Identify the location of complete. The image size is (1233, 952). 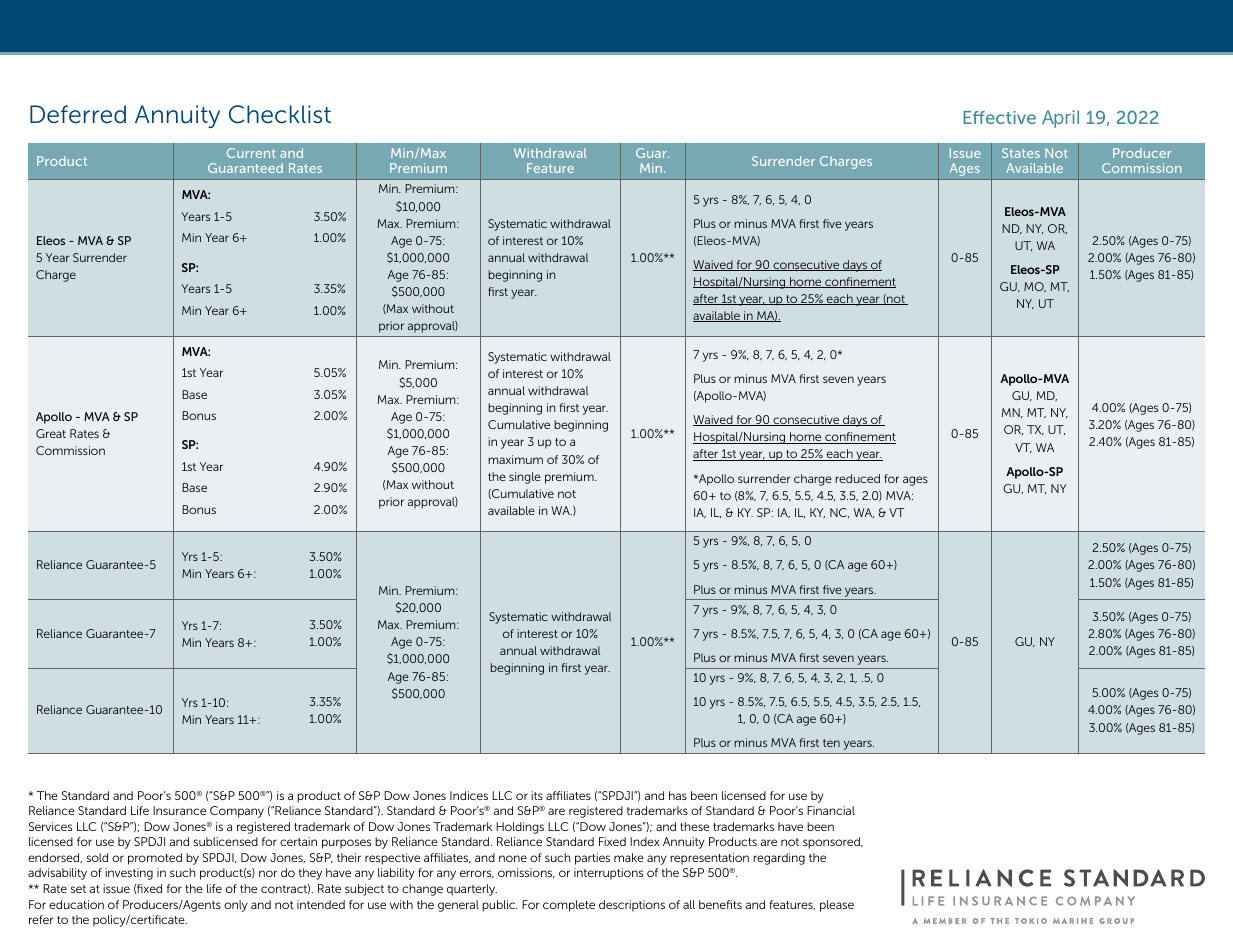
(569, 906).
